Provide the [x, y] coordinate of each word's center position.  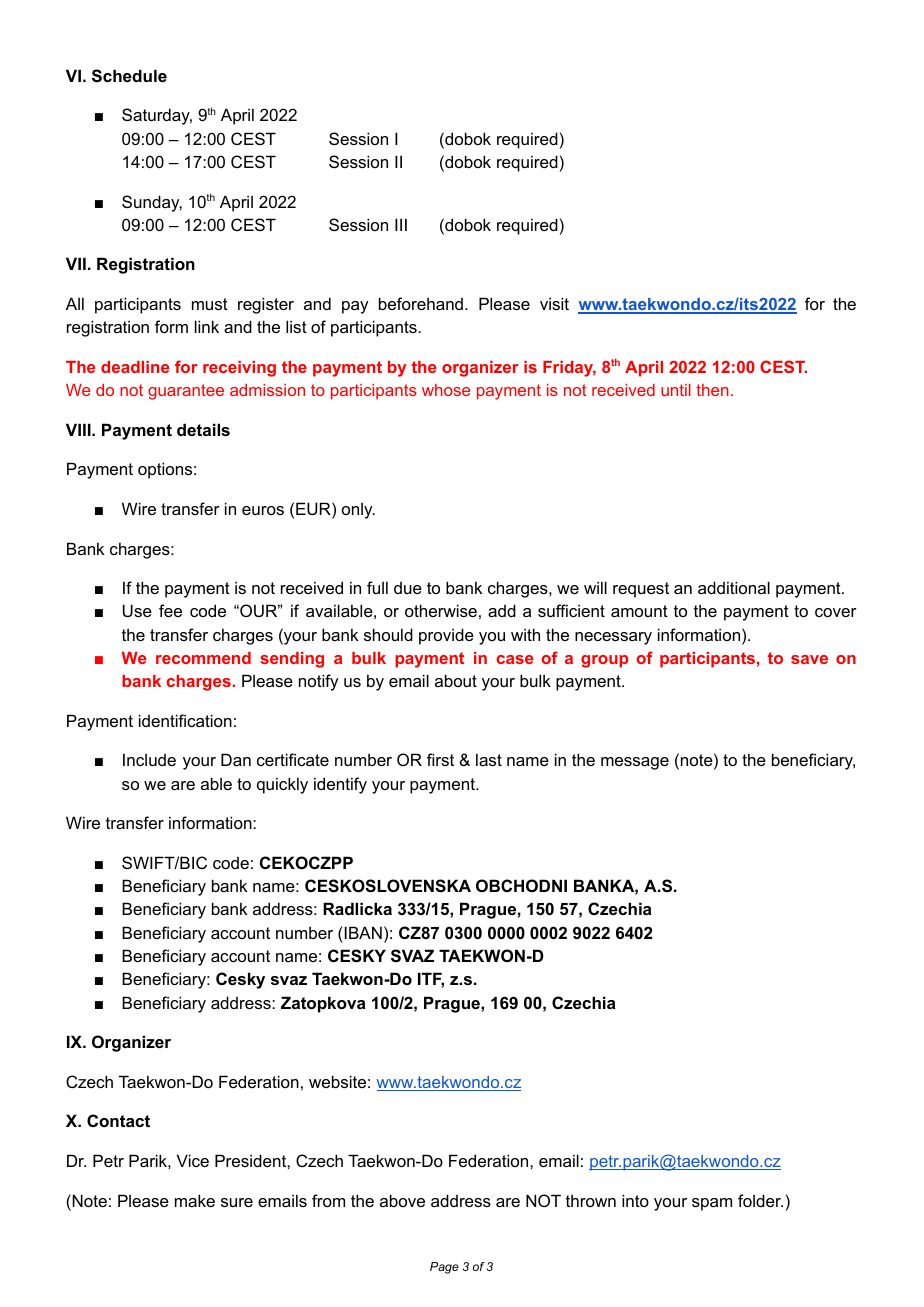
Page [444, 1268]
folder [760, 1200]
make [195, 1200]
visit [554, 303]
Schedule [129, 76]
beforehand [421, 303]
